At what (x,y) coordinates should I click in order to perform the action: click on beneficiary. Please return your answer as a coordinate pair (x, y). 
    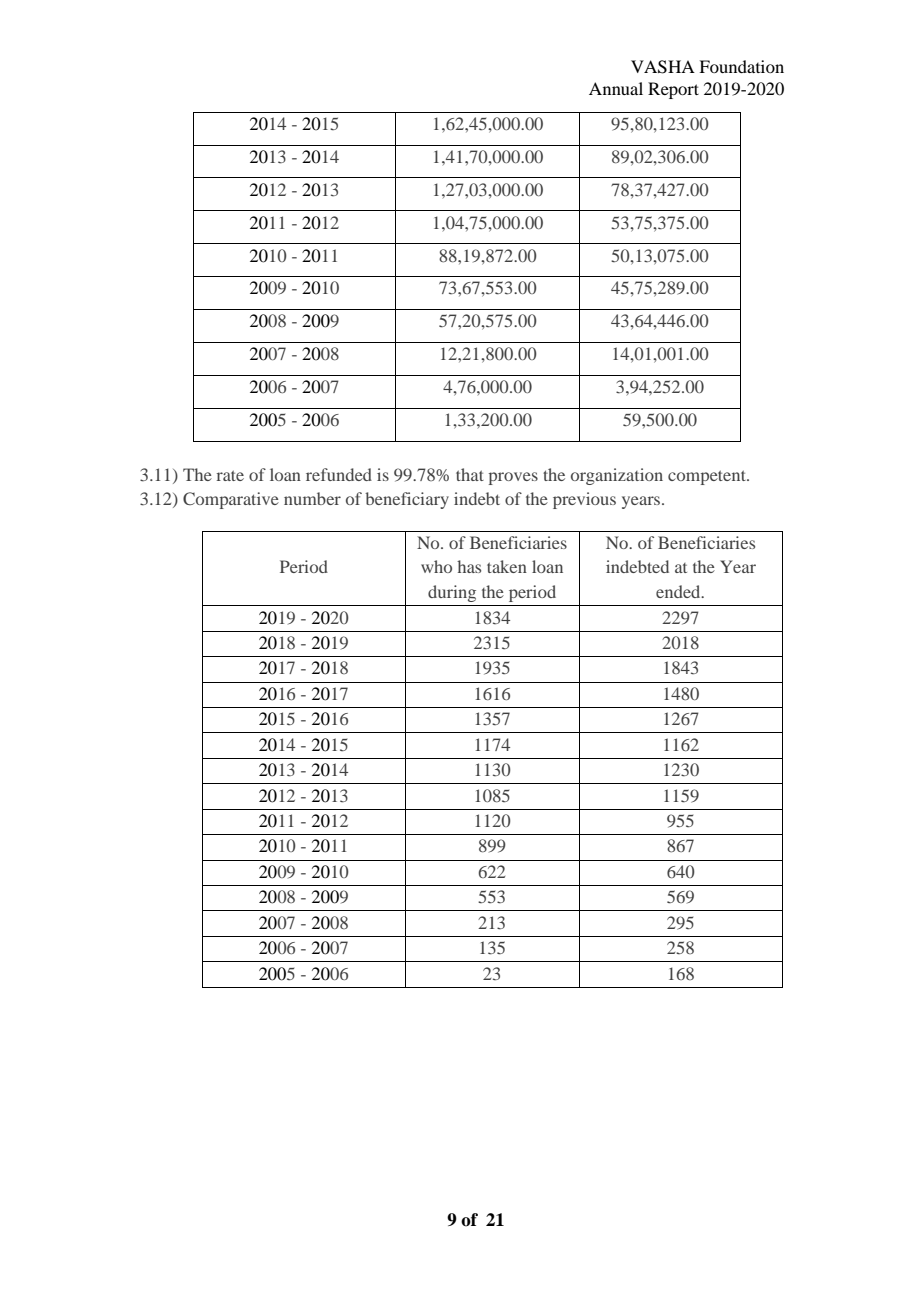
    Looking at the image, I should click on (407, 500).
